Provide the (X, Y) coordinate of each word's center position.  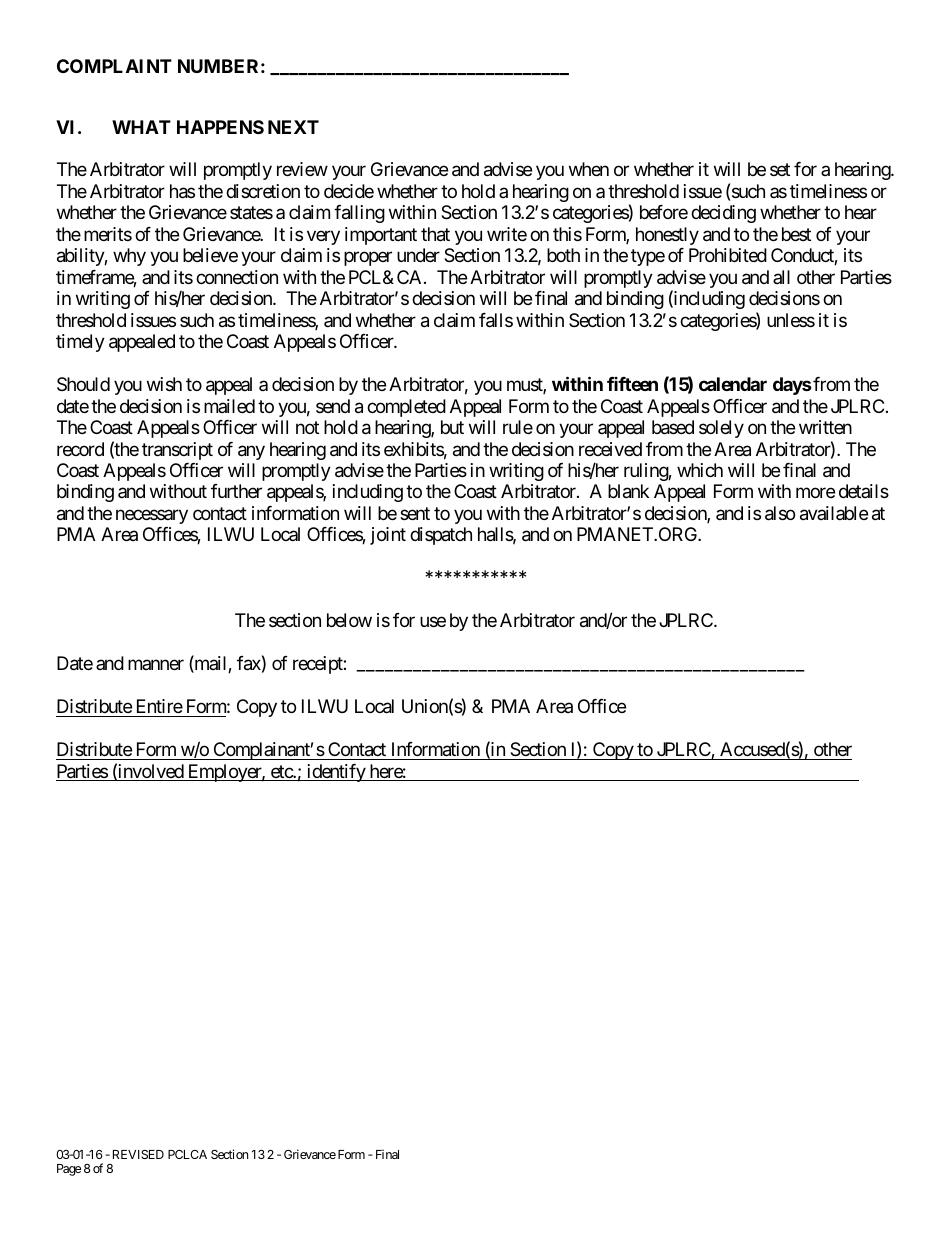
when (589, 169)
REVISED (138, 1154)
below (349, 620)
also (780, 513)
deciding (723, 214)
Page (69, 1170)
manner (156, 665)
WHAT (141, 127)
